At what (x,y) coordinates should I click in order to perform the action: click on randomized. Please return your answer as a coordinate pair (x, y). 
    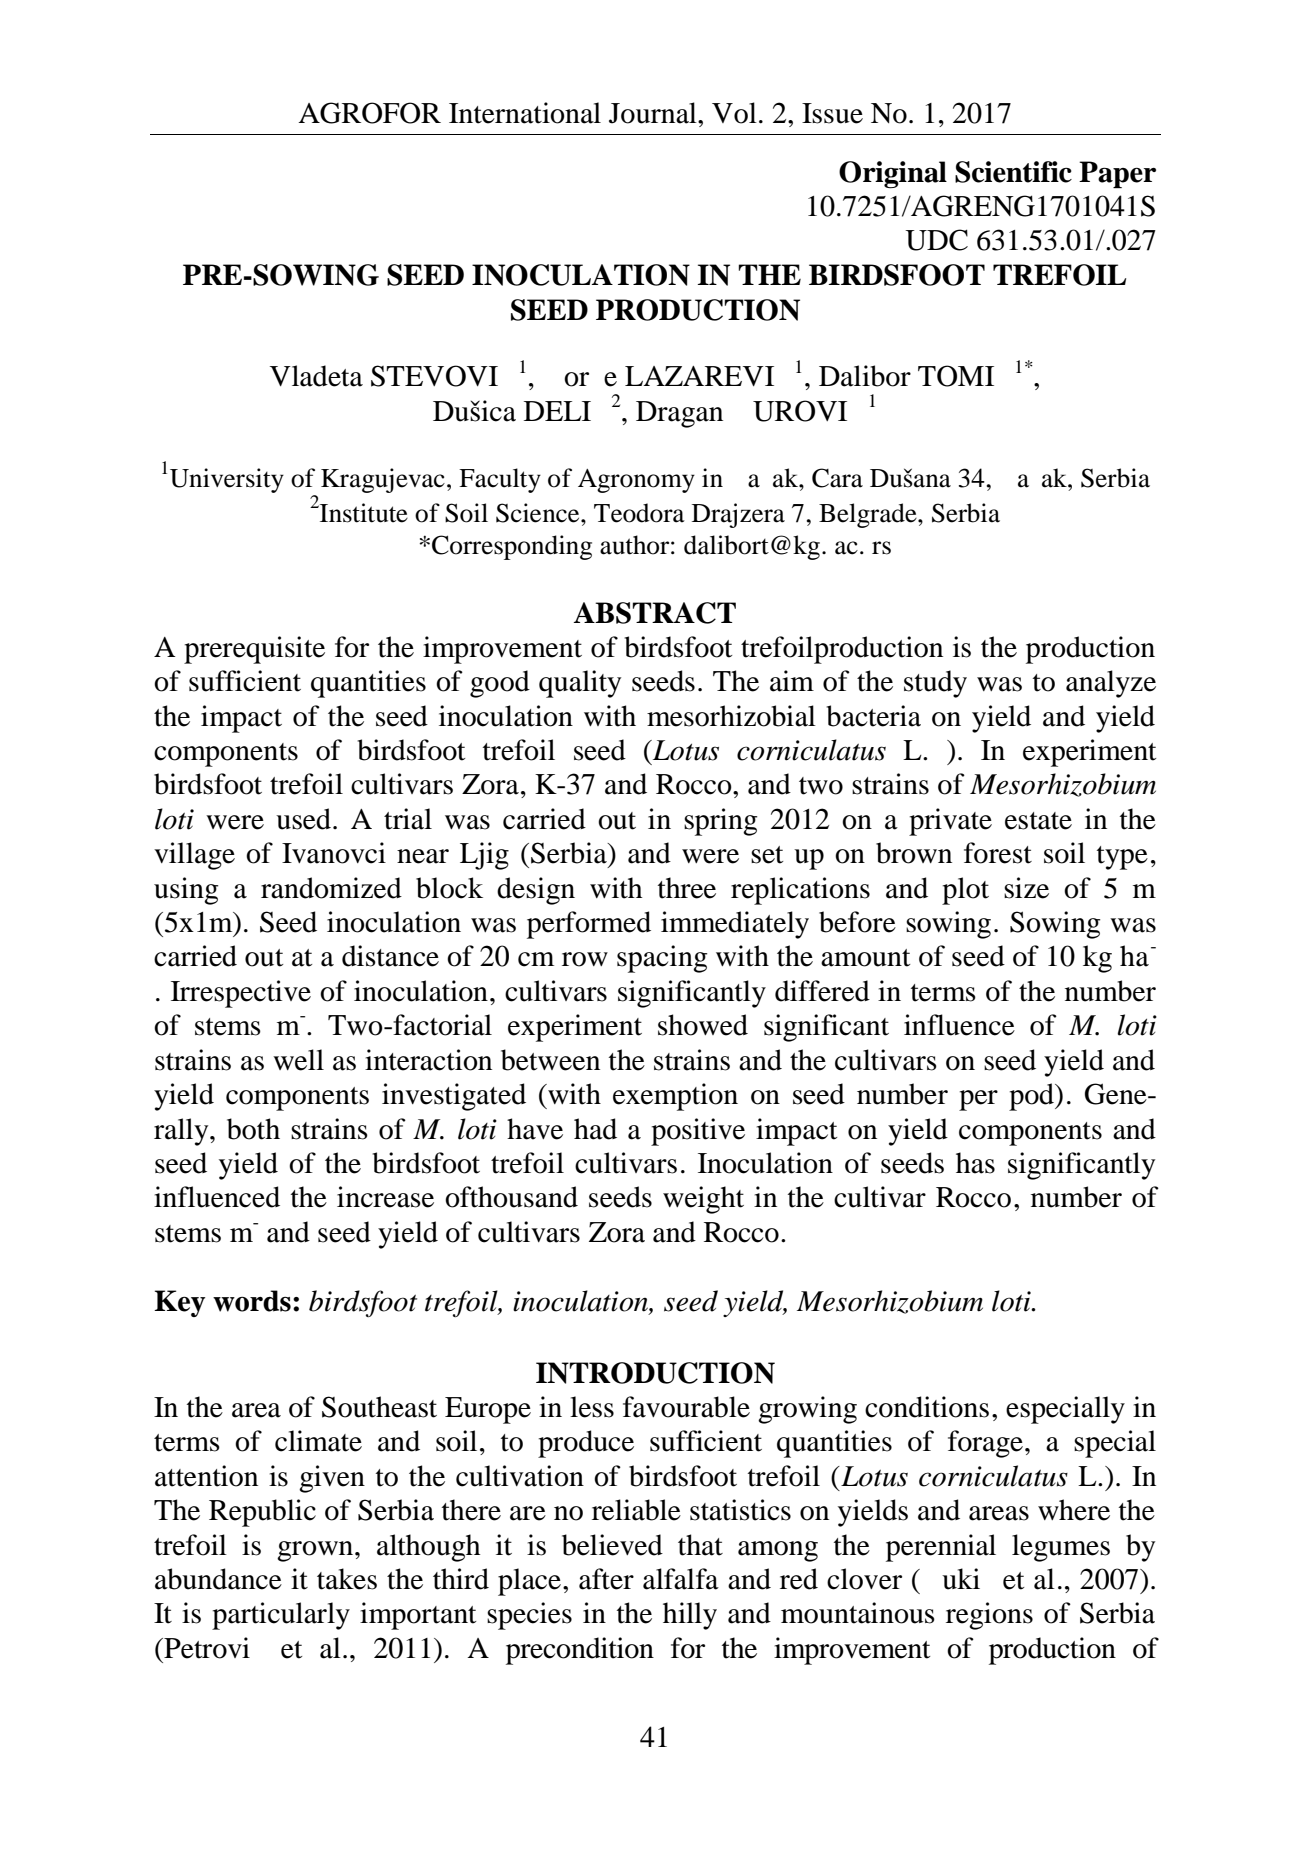
    Looking at the image, I should click on (331, 888).
